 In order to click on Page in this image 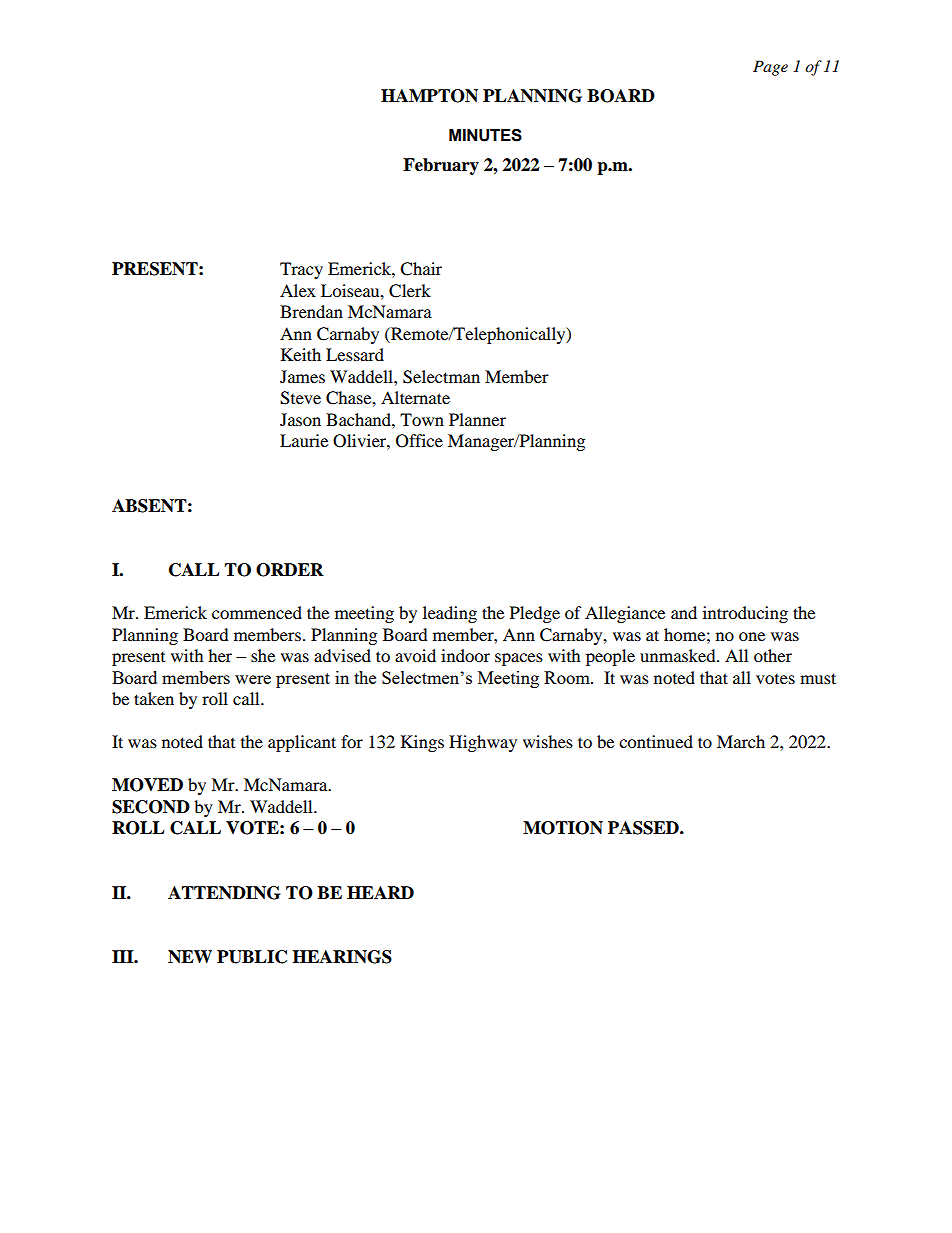, I will do `click(770, 68)`.
